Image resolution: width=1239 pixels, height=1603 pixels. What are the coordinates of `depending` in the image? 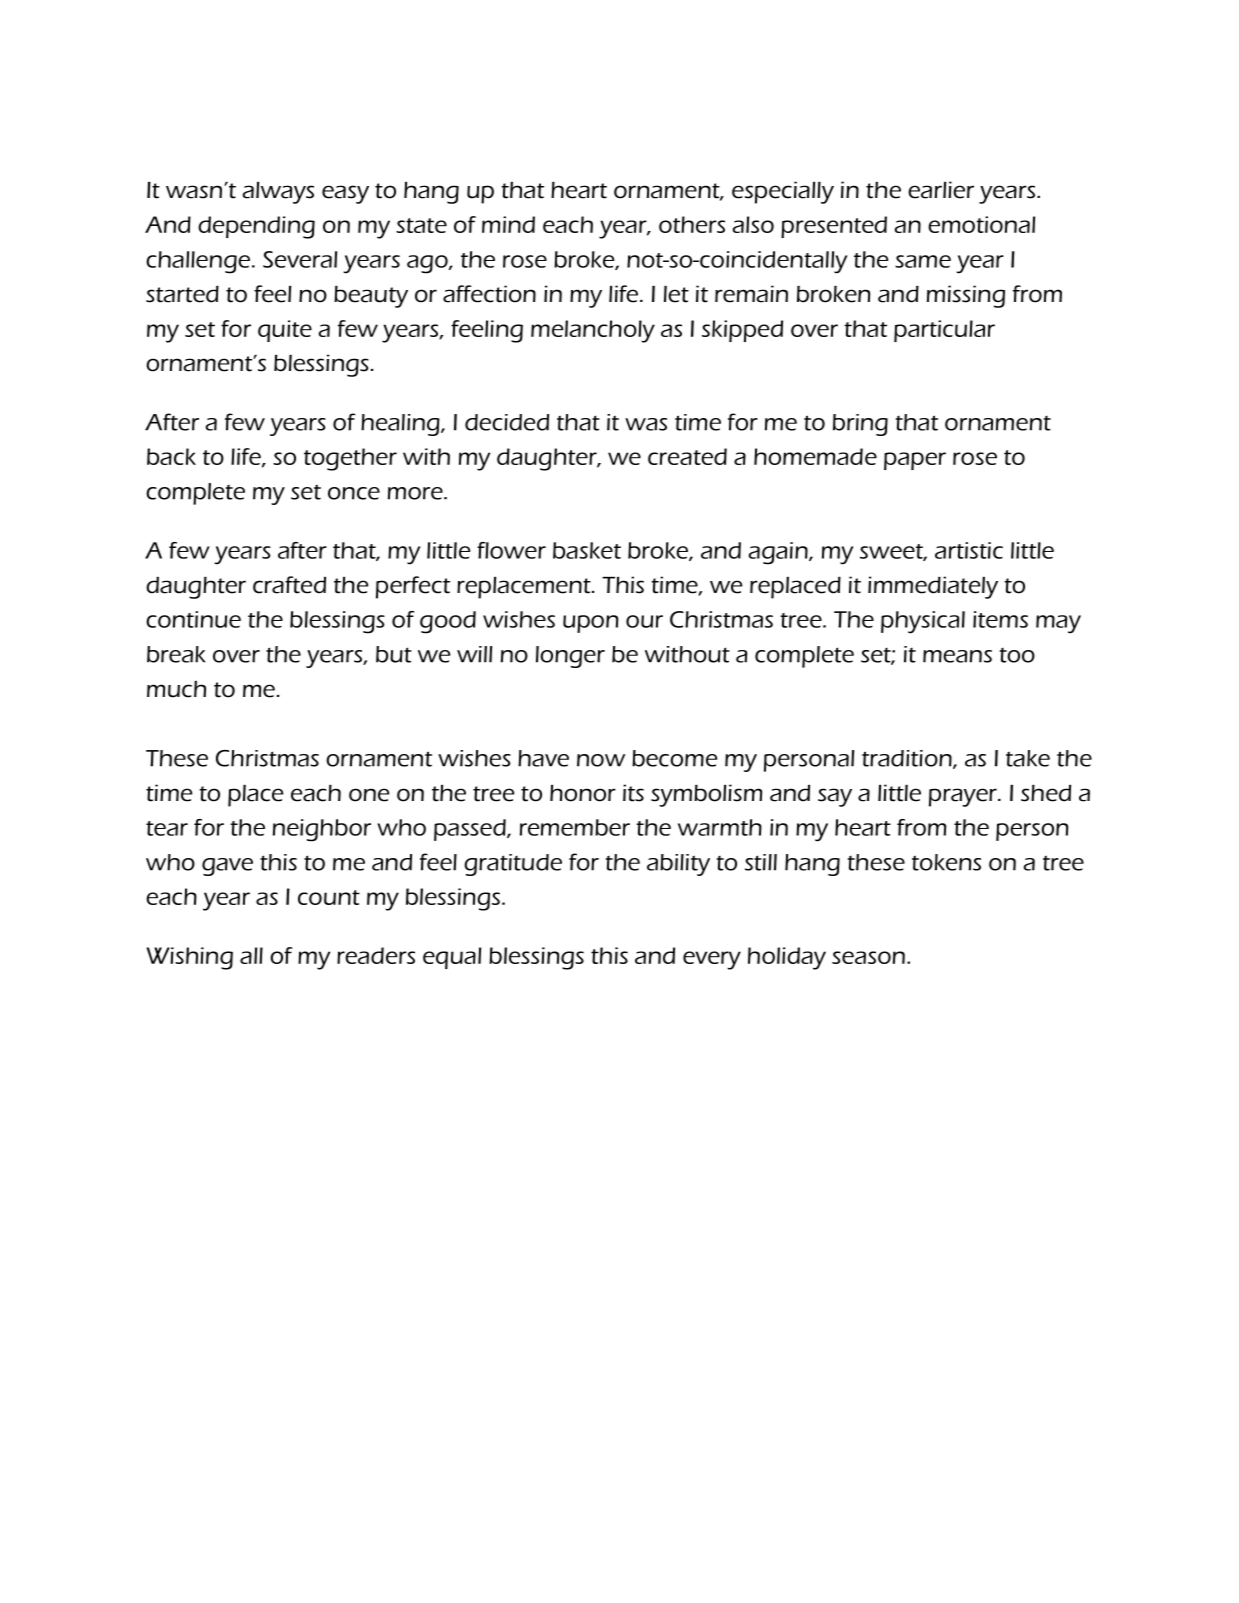 It's located at (256, 227).
